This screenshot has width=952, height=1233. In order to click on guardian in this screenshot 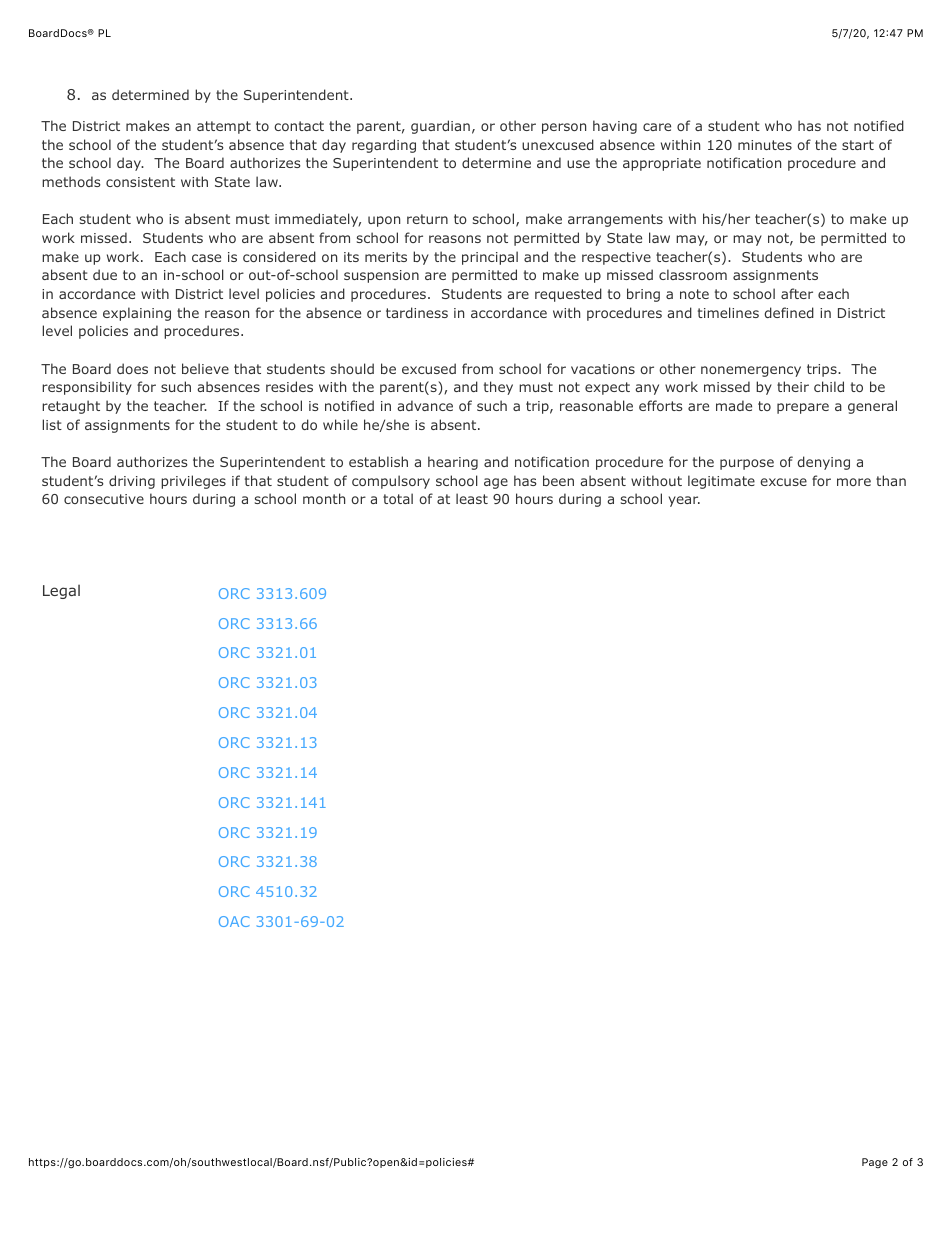, I will do `click(440, 127)`.
